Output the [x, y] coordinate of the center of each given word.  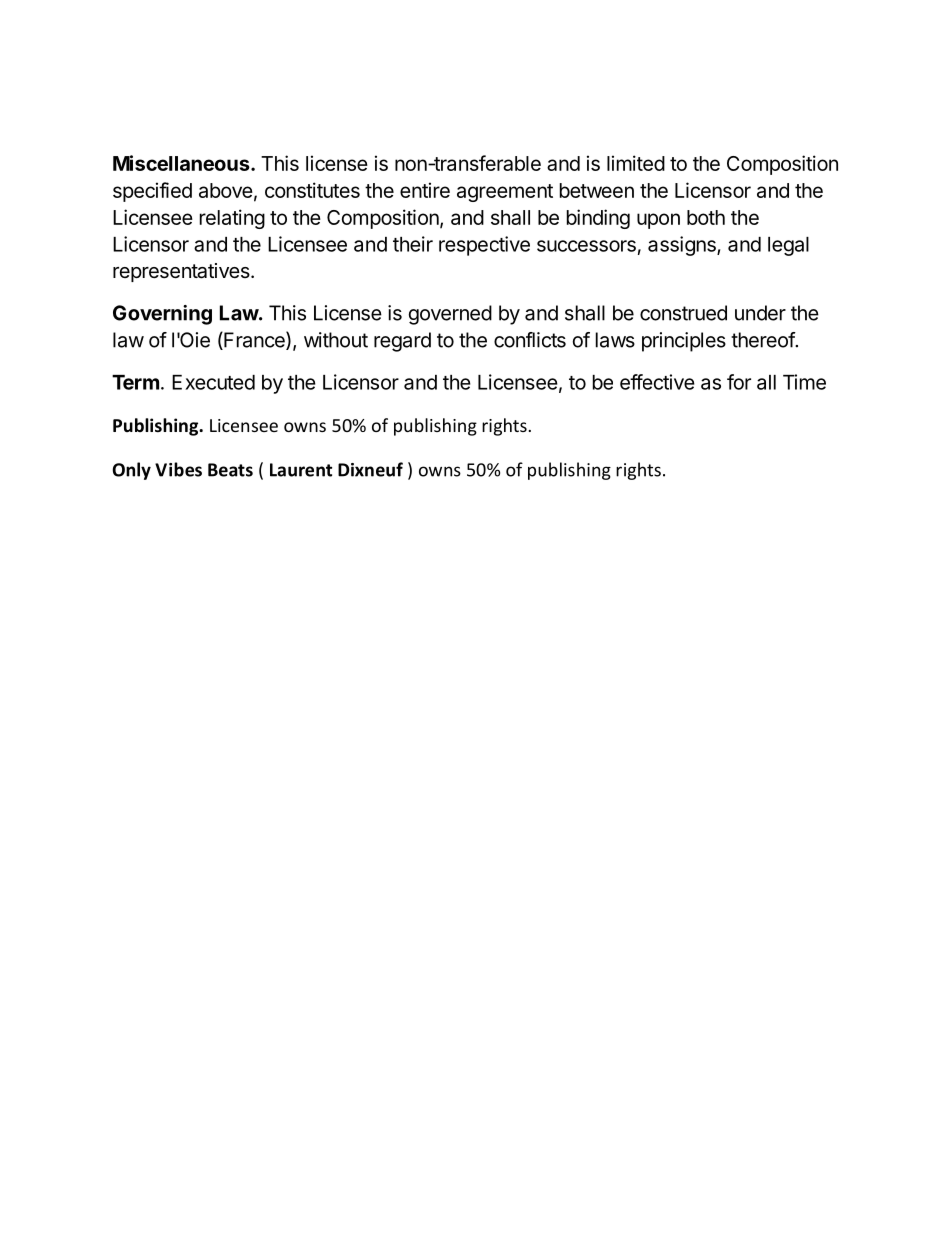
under [760, 313]
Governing [162, 315]
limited [636, 163]
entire [425, 190]
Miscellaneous [182, 163]
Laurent [301, 470]
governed [450, 315]
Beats [230, 470]
